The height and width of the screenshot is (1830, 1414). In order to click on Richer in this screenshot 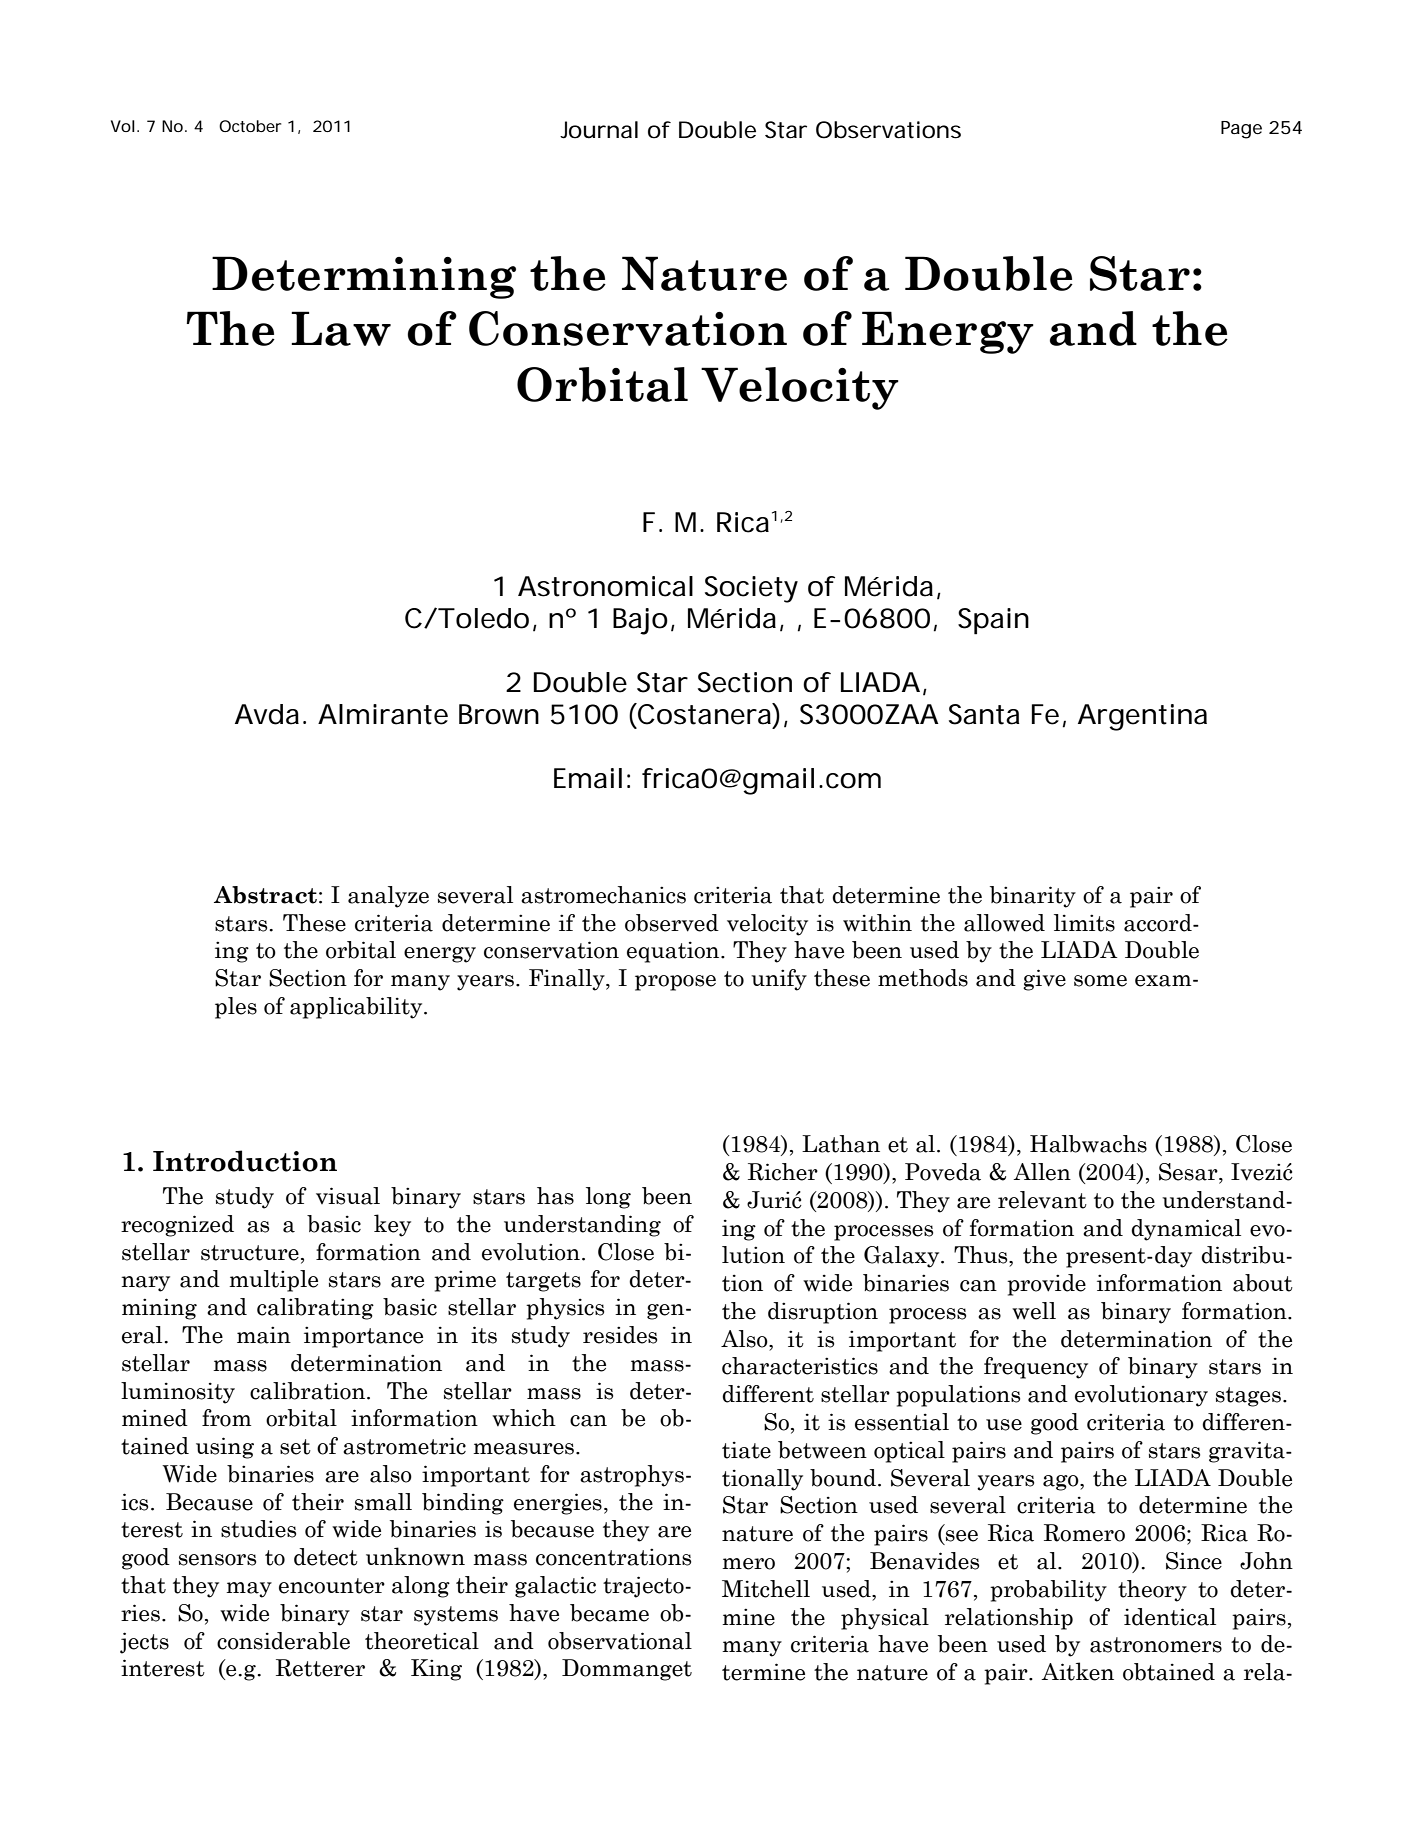, I will do `click(783, 1172)`.
